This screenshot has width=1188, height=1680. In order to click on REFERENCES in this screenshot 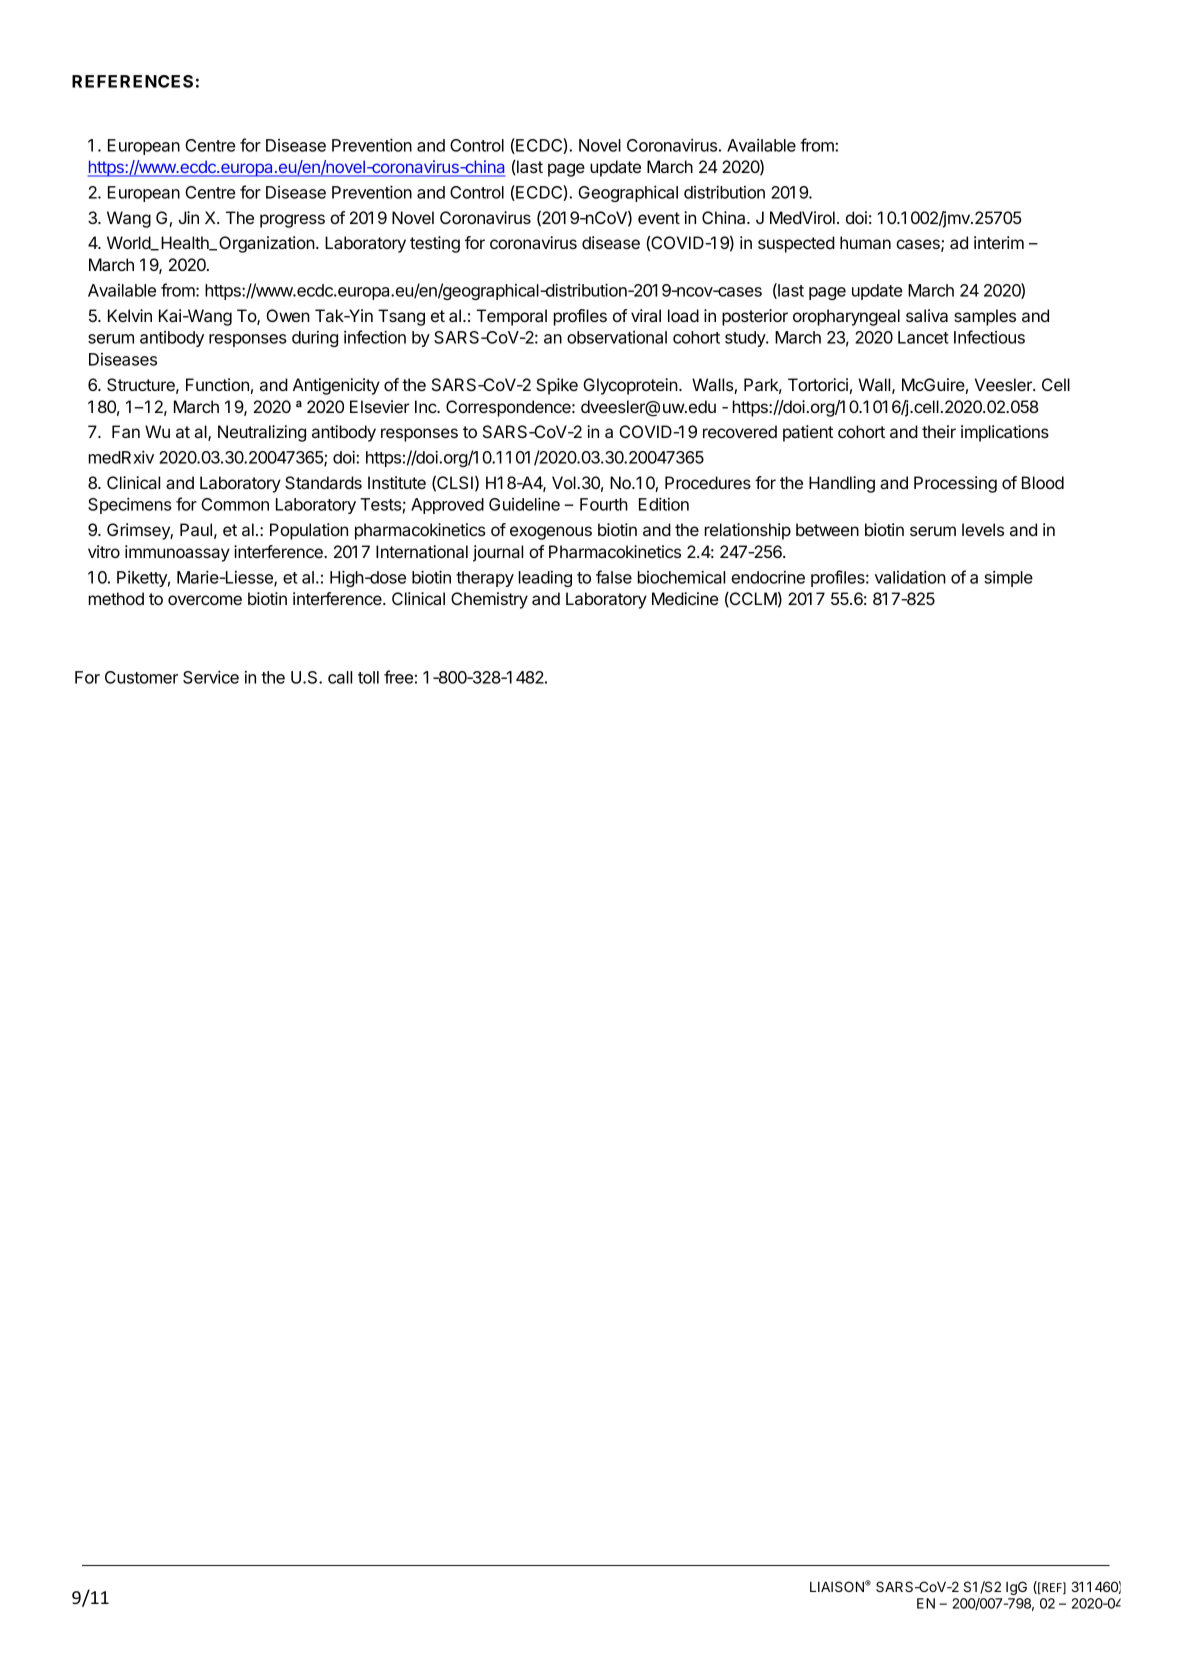, I will do `click(132, 81)`.
